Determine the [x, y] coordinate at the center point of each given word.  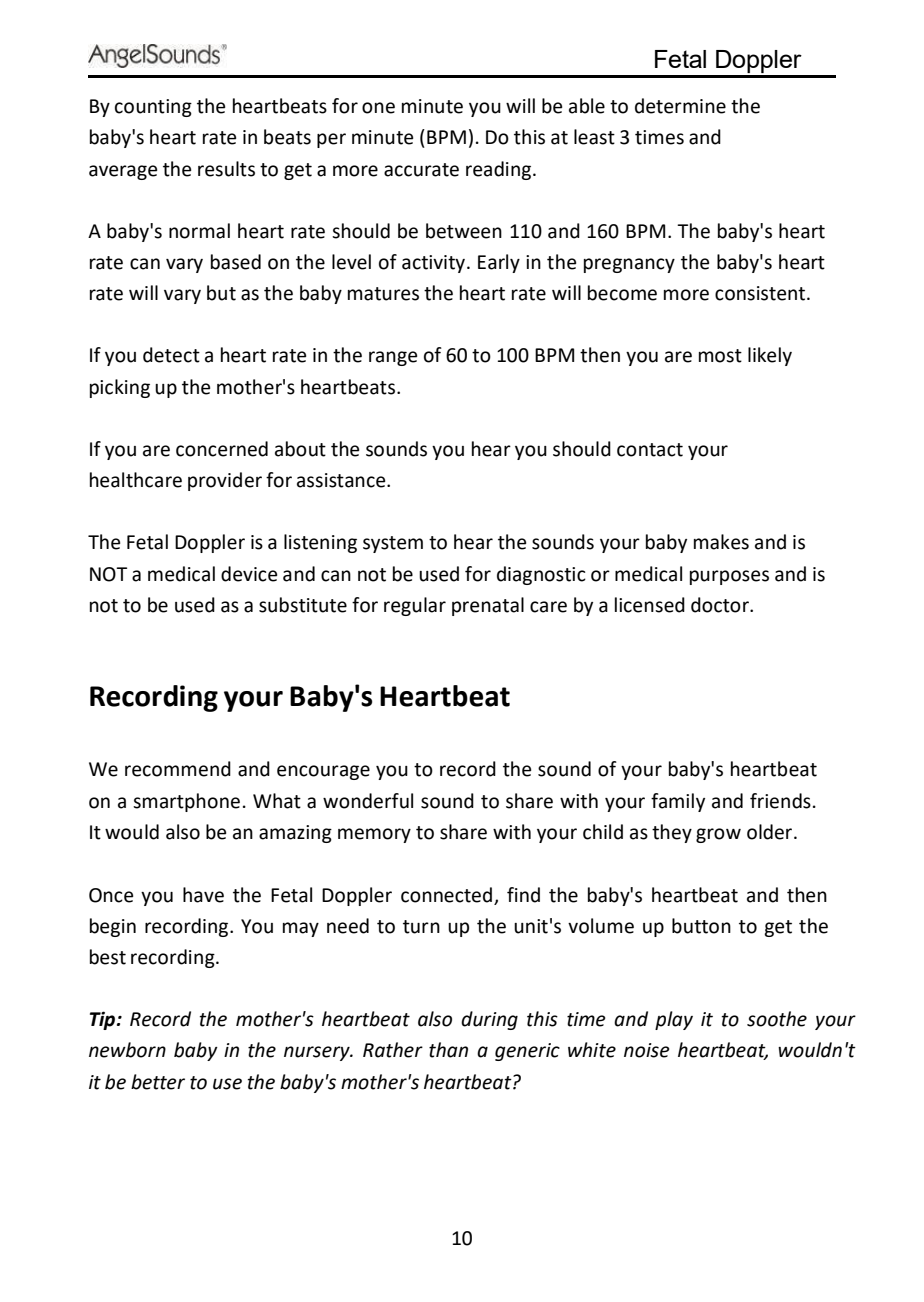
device [249, 574]
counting [153, 108]
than [448, 1050]
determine [680, 106]
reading [500, 170]
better [158, 1082]
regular [415, 606]
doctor [721, 605]
